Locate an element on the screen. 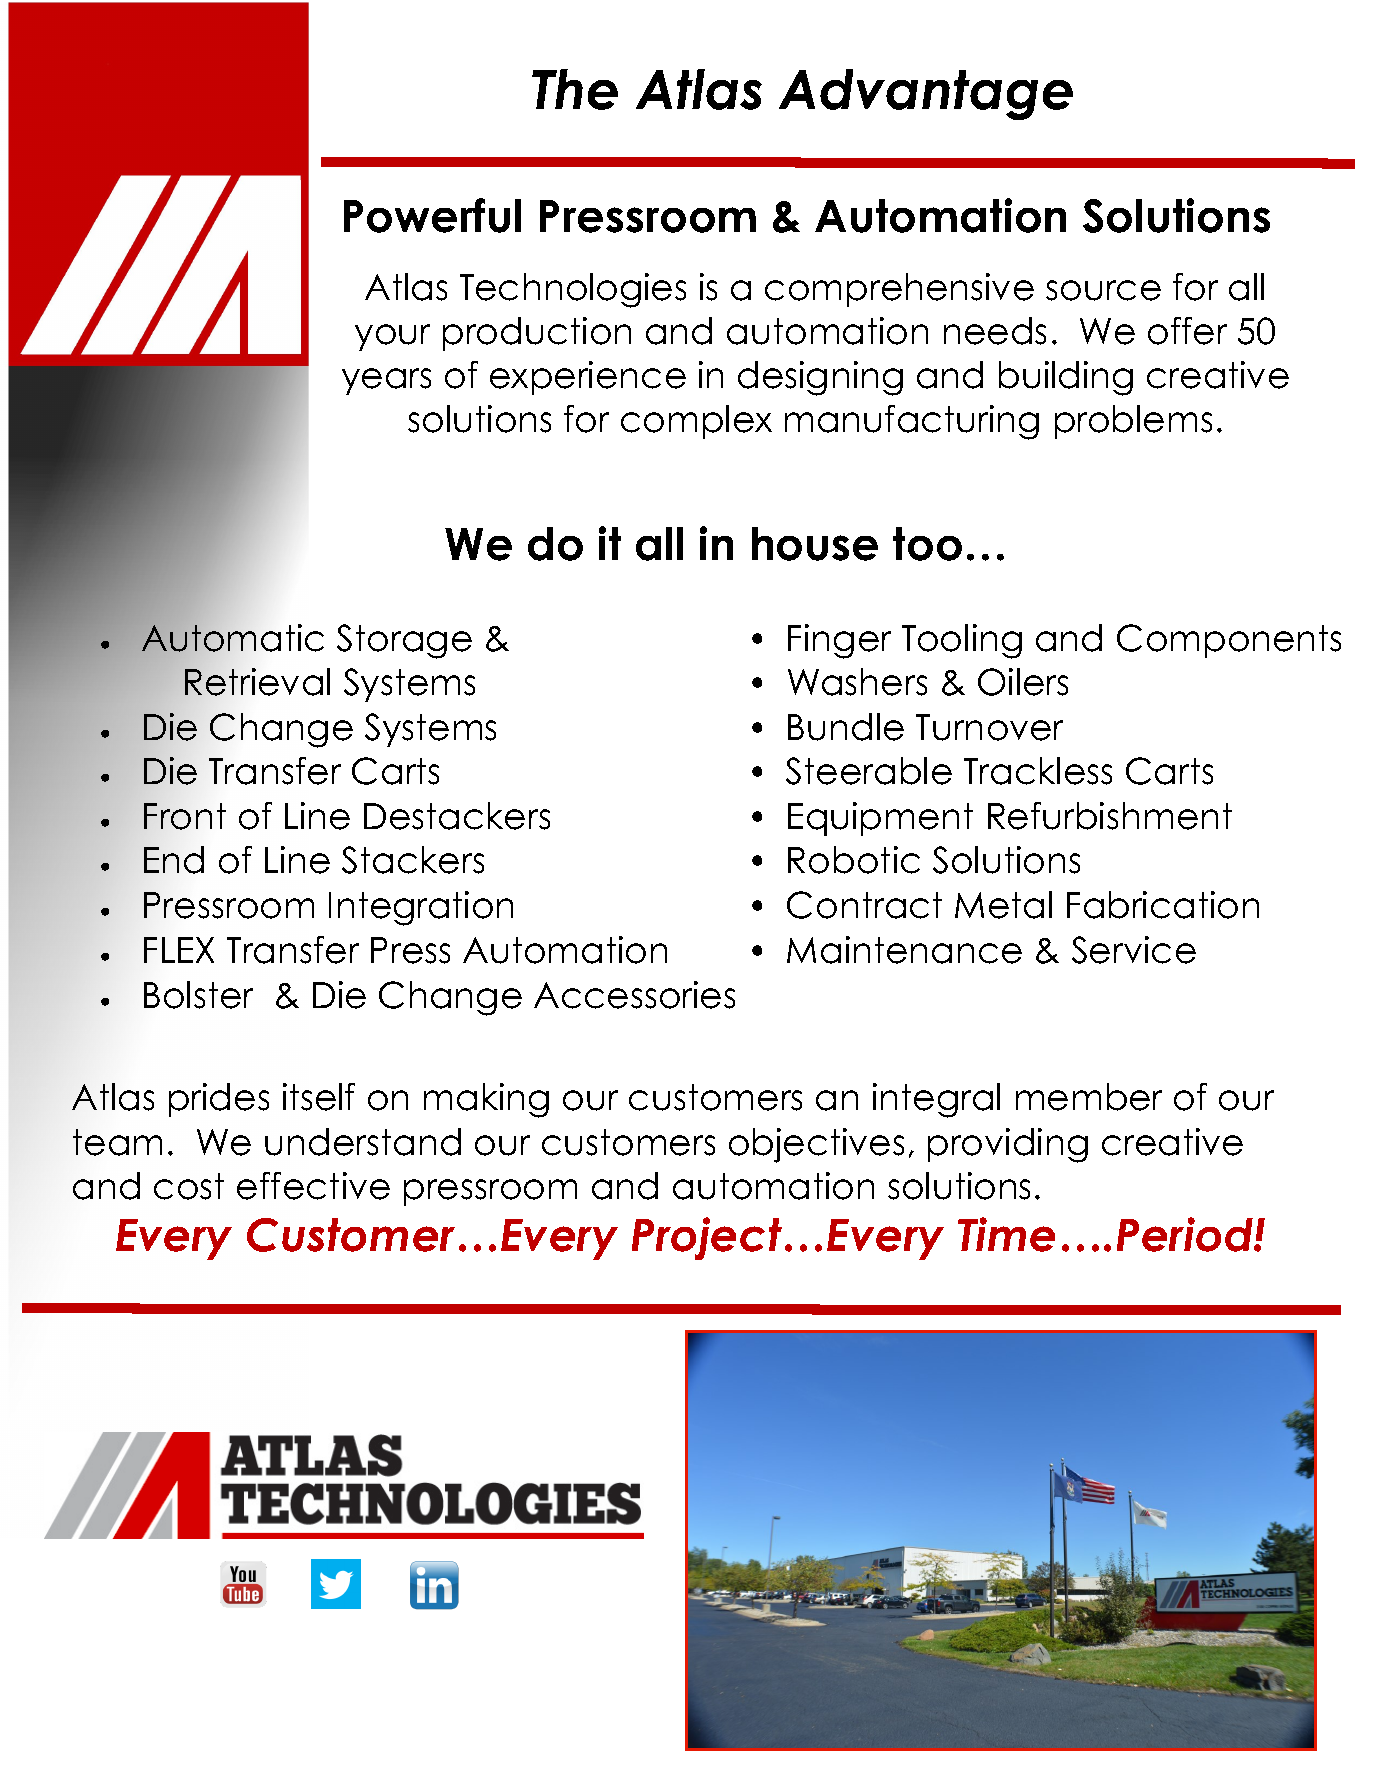  complex is located at coordinates (696, 422).
